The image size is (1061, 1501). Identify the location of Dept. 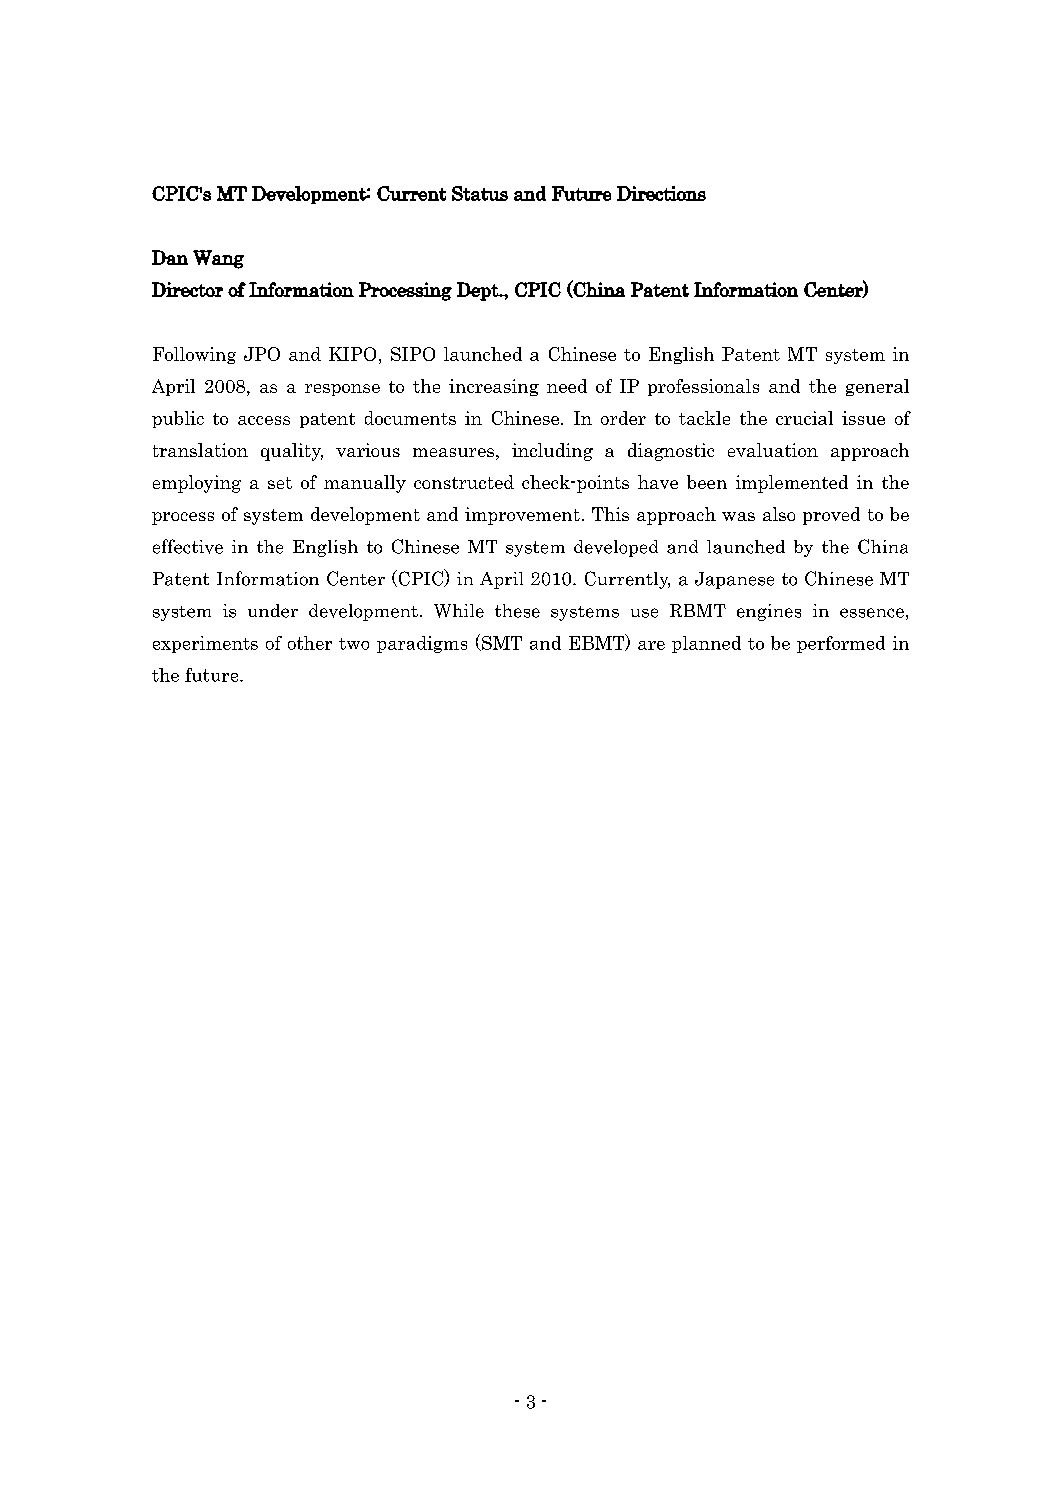
(479, 291).
